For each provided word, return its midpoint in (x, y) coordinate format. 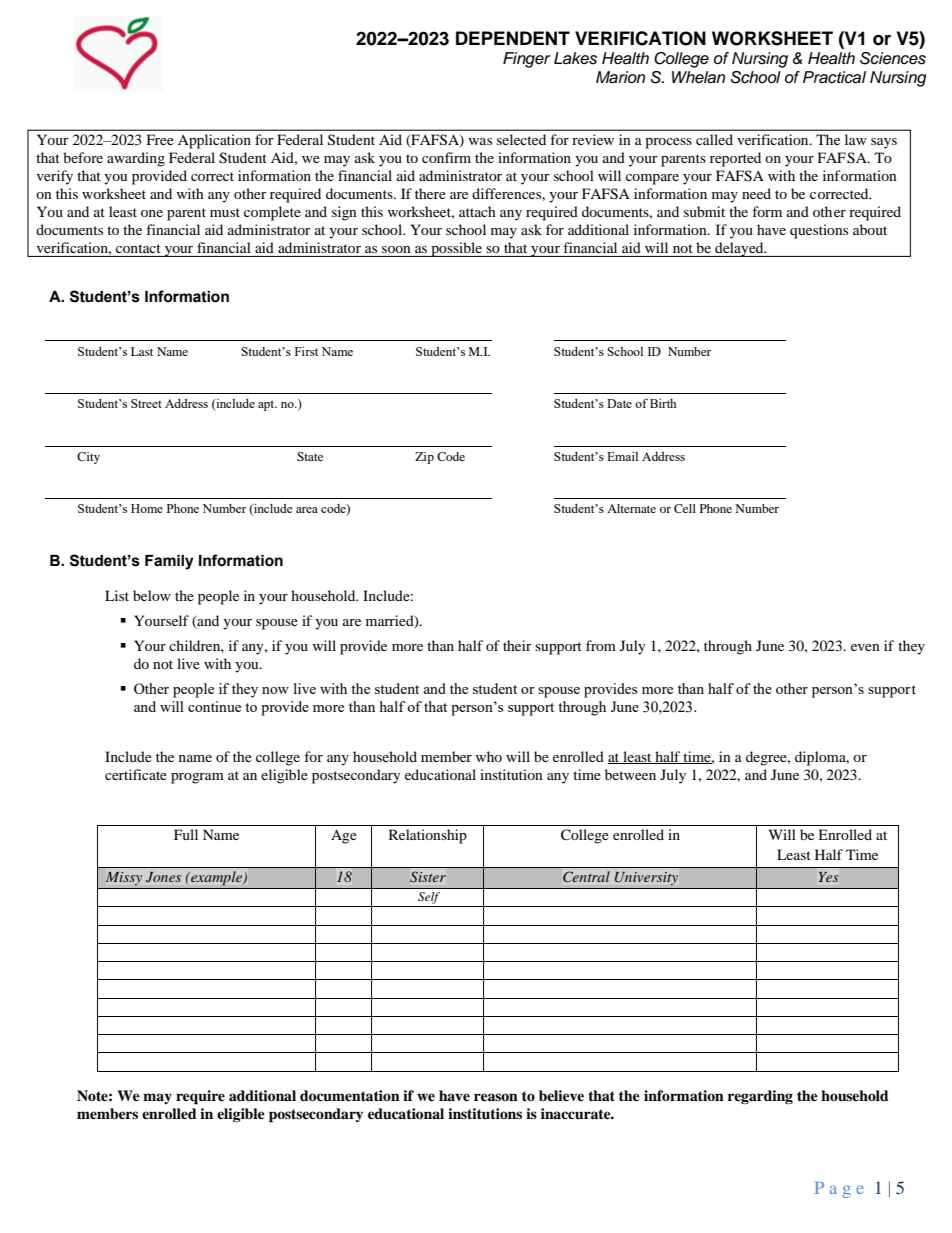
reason (496, 1097)
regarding (760, 1097)
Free (160, 139)
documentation (350, 1096)
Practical (834, 77)
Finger (527, 60)
